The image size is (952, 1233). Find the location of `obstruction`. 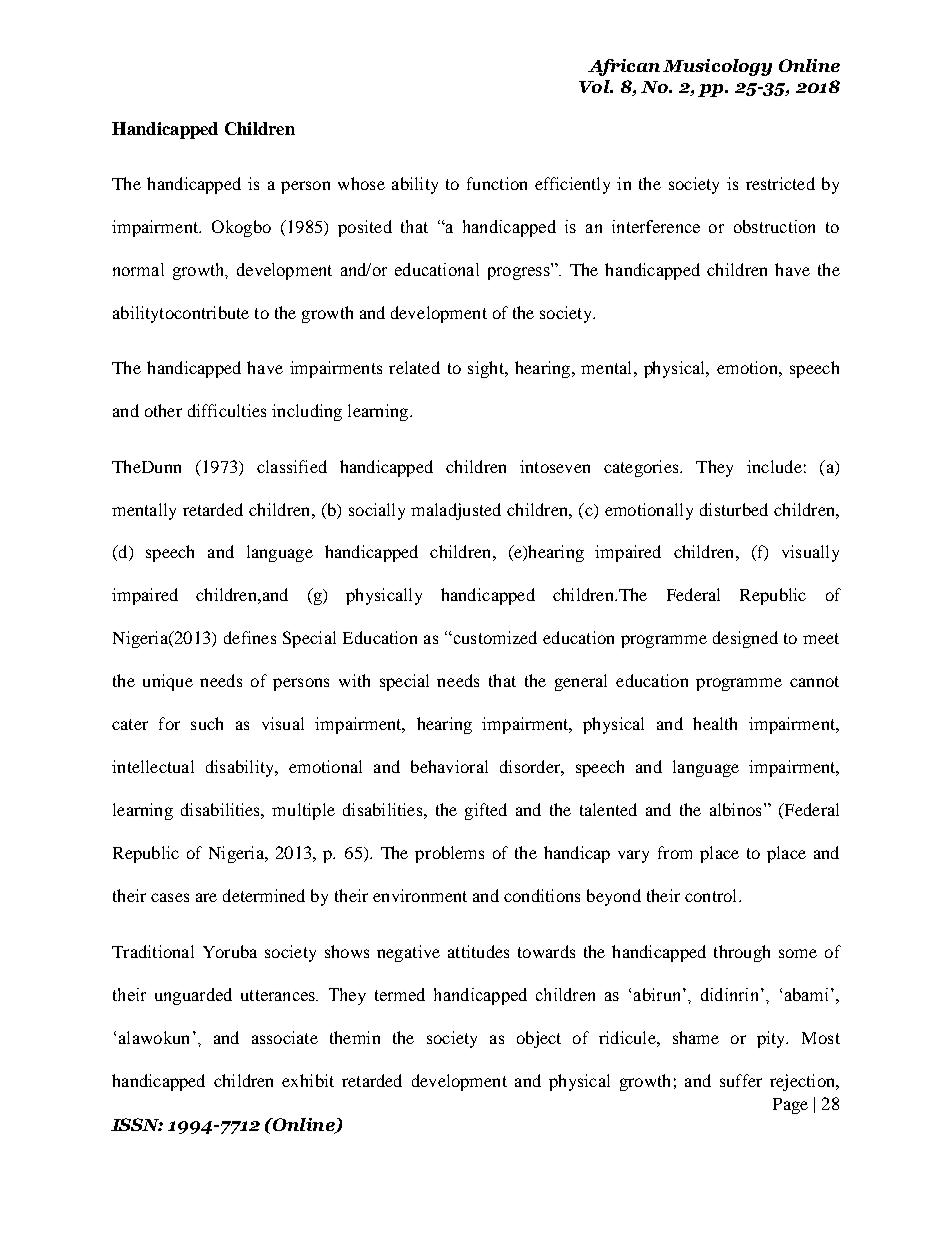

obstruction is located at coordinates (774, 226).
